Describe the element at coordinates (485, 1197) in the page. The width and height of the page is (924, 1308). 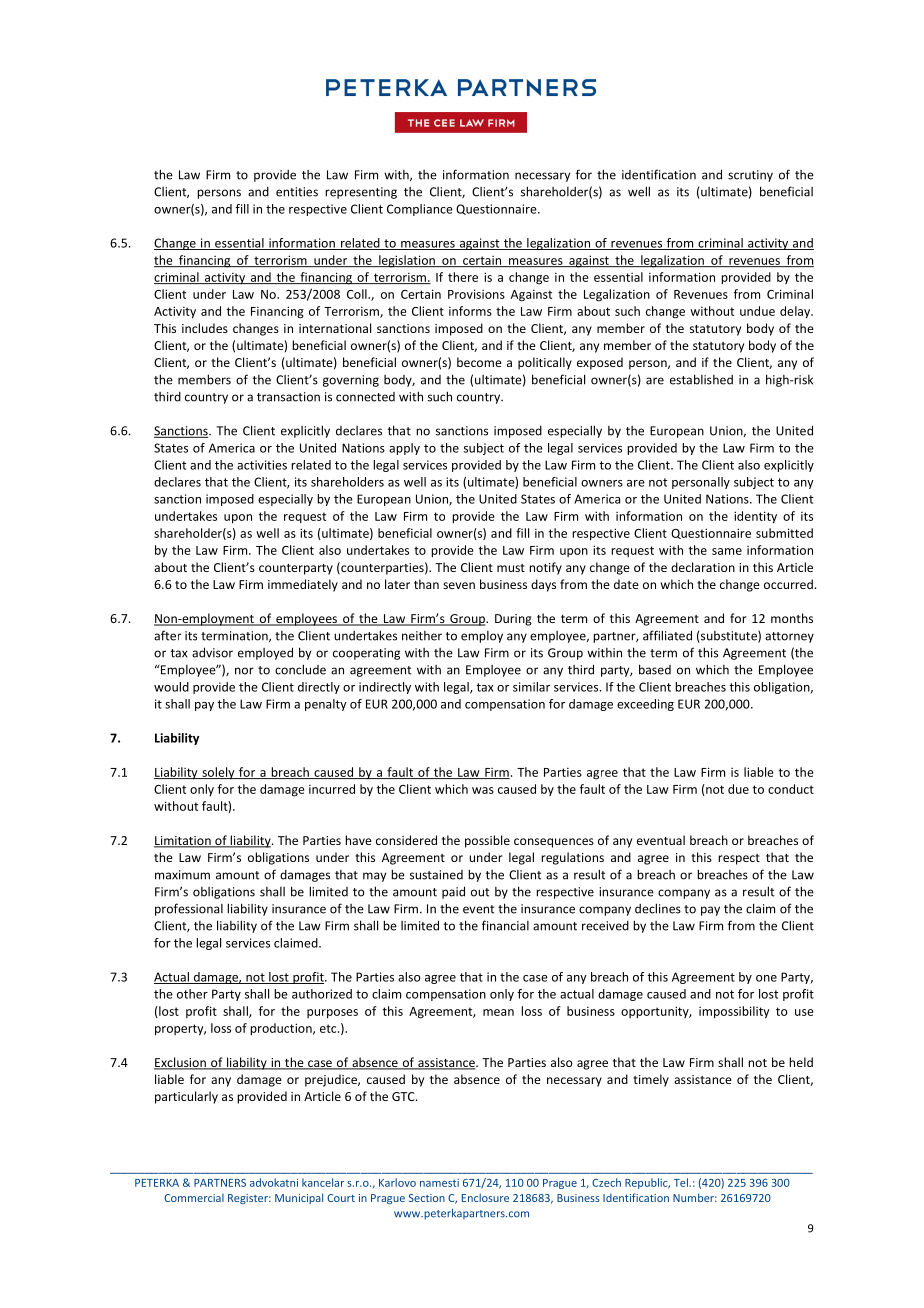
I see `Enclosure` at that location.
